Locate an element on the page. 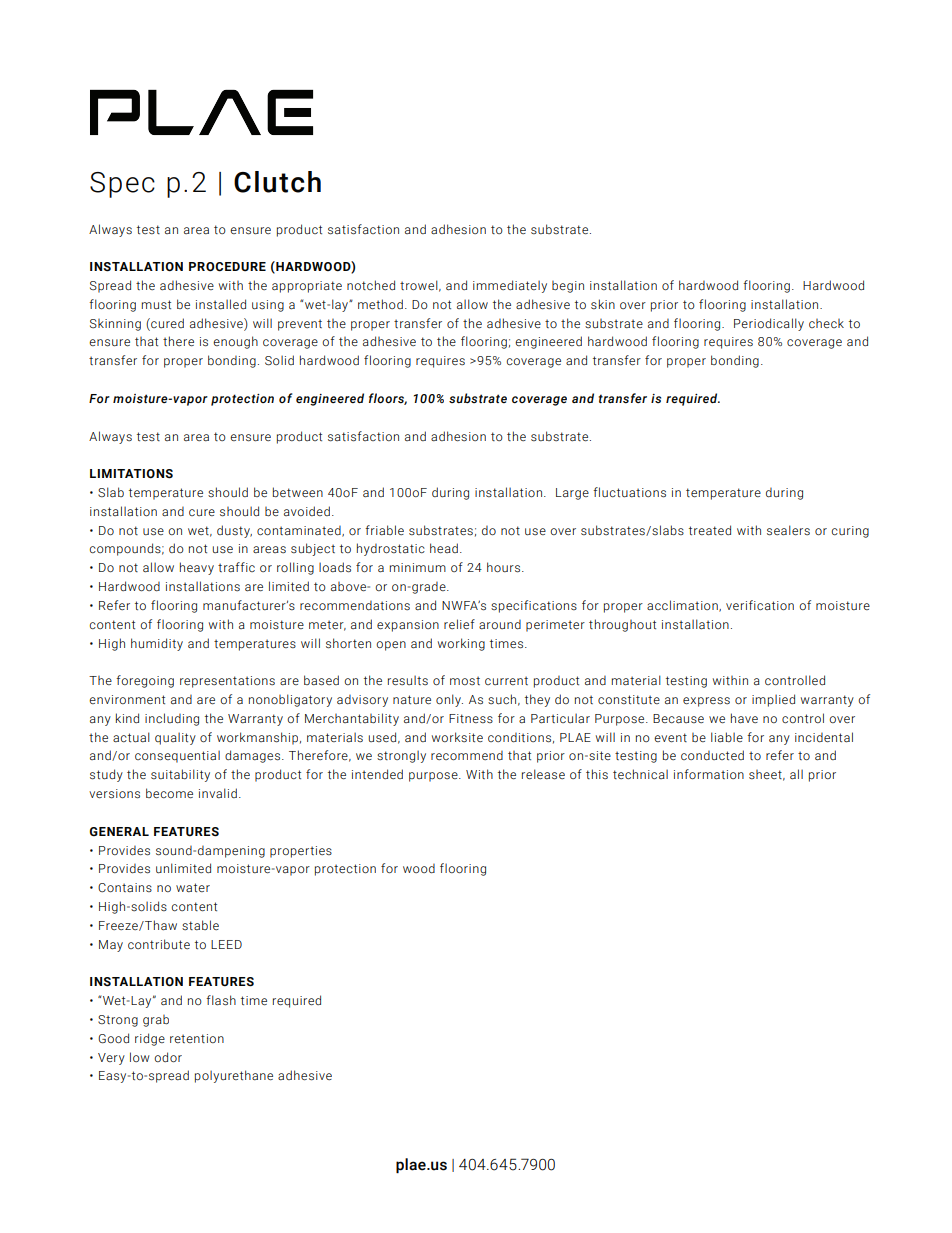 This page has height=1233, width=952. retention is located at coordinates (197, 1038).
